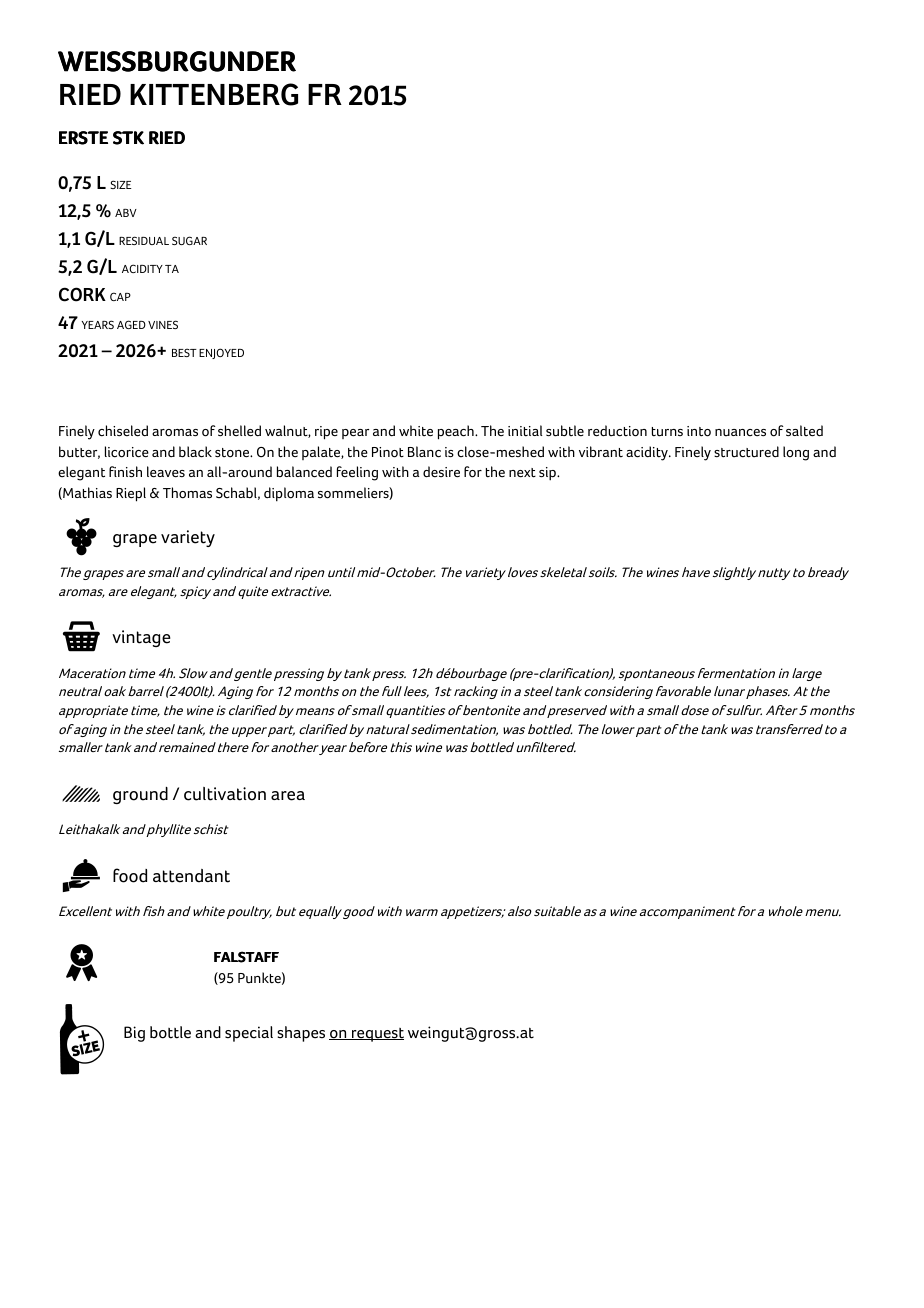 The image size is (924, 1308). What do you see at coordinates (134, 1034) in the image?
I see `Big` at bounding box center [134, 1034].
